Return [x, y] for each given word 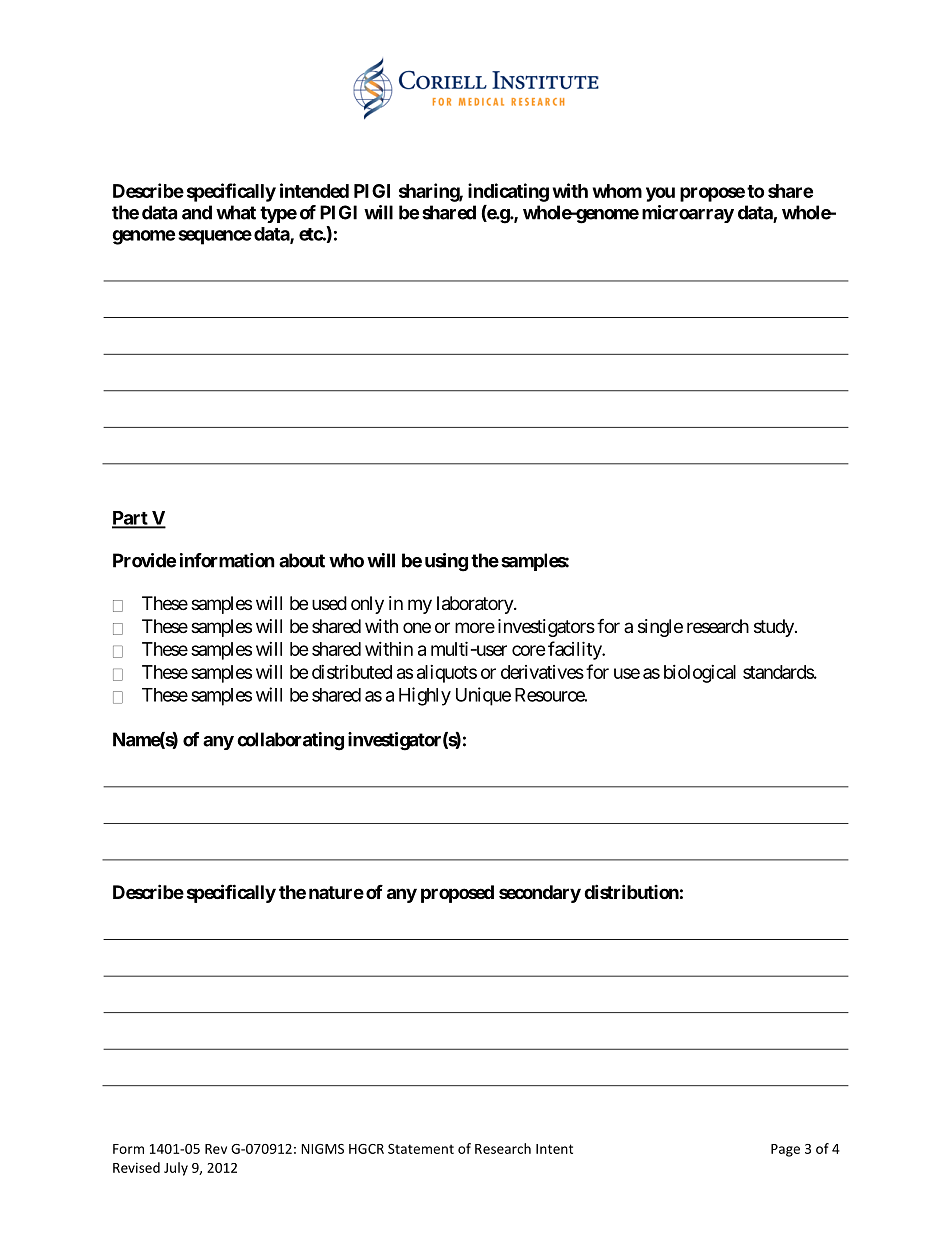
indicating [508, 192]
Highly [425, 696]
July [176, 1169]
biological [700, 674]
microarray [688, 214]
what [236, 212]
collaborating [290, 741]
